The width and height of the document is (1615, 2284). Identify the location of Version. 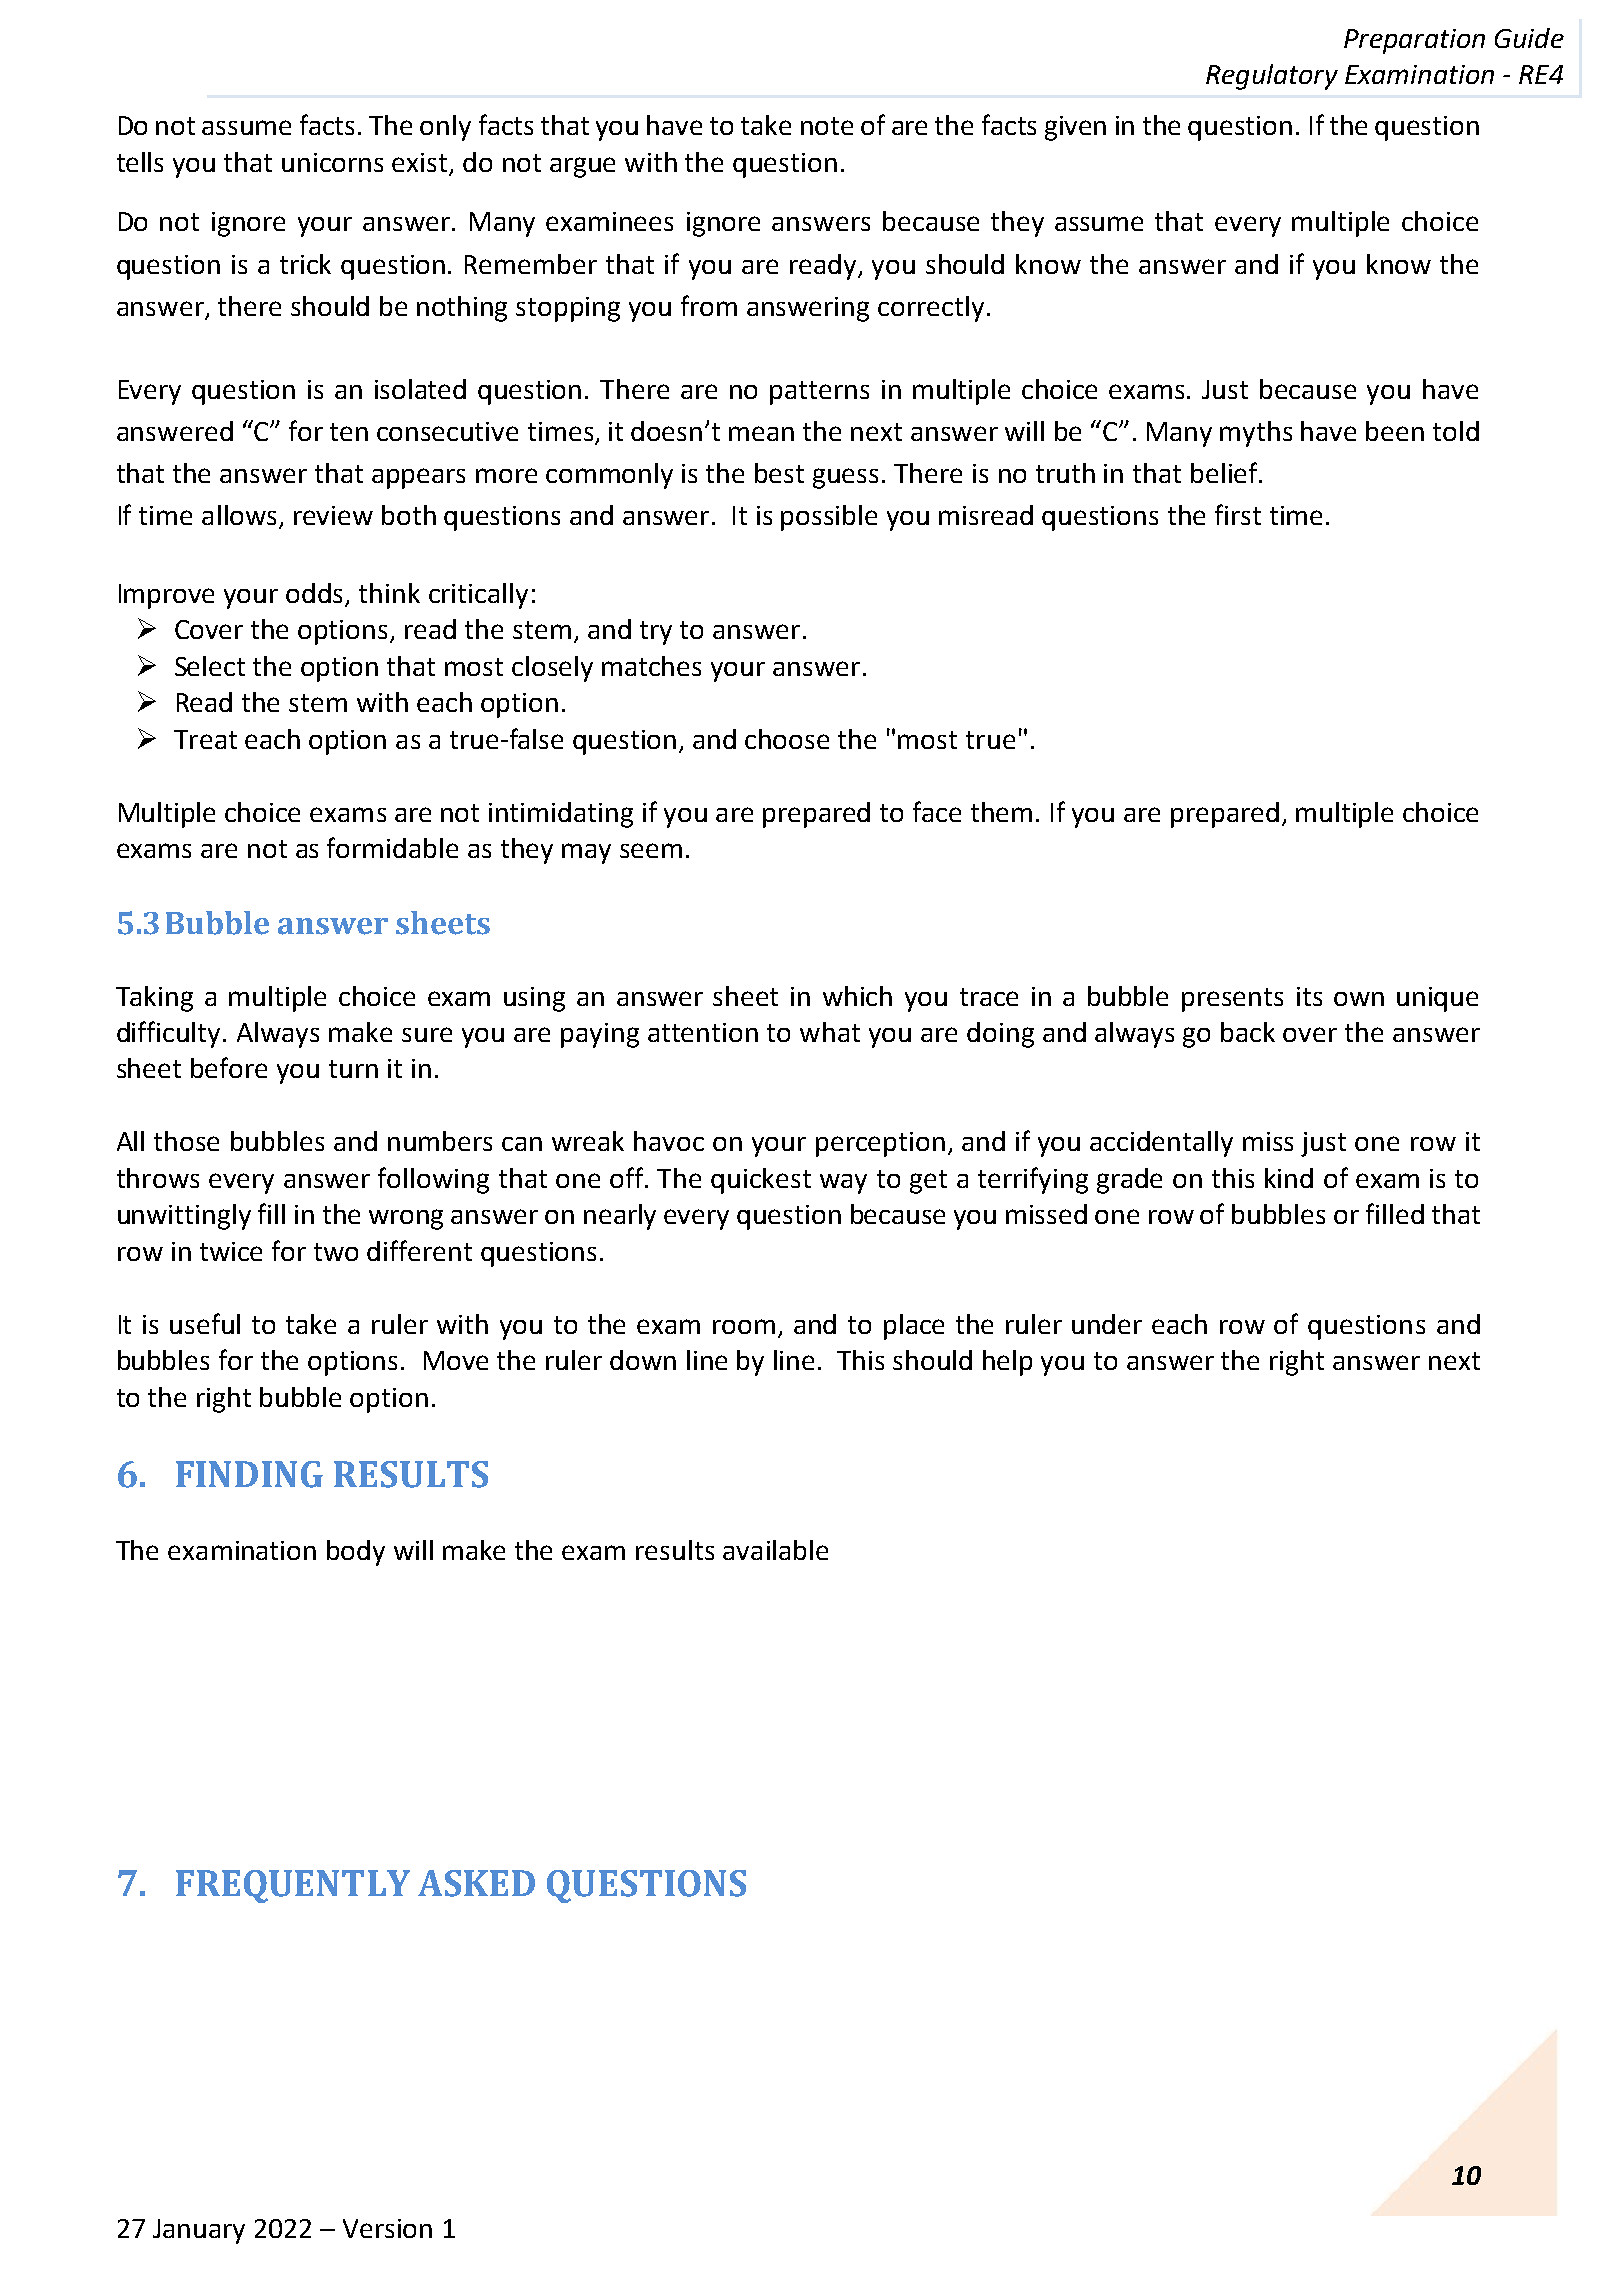
(387, 2228).
